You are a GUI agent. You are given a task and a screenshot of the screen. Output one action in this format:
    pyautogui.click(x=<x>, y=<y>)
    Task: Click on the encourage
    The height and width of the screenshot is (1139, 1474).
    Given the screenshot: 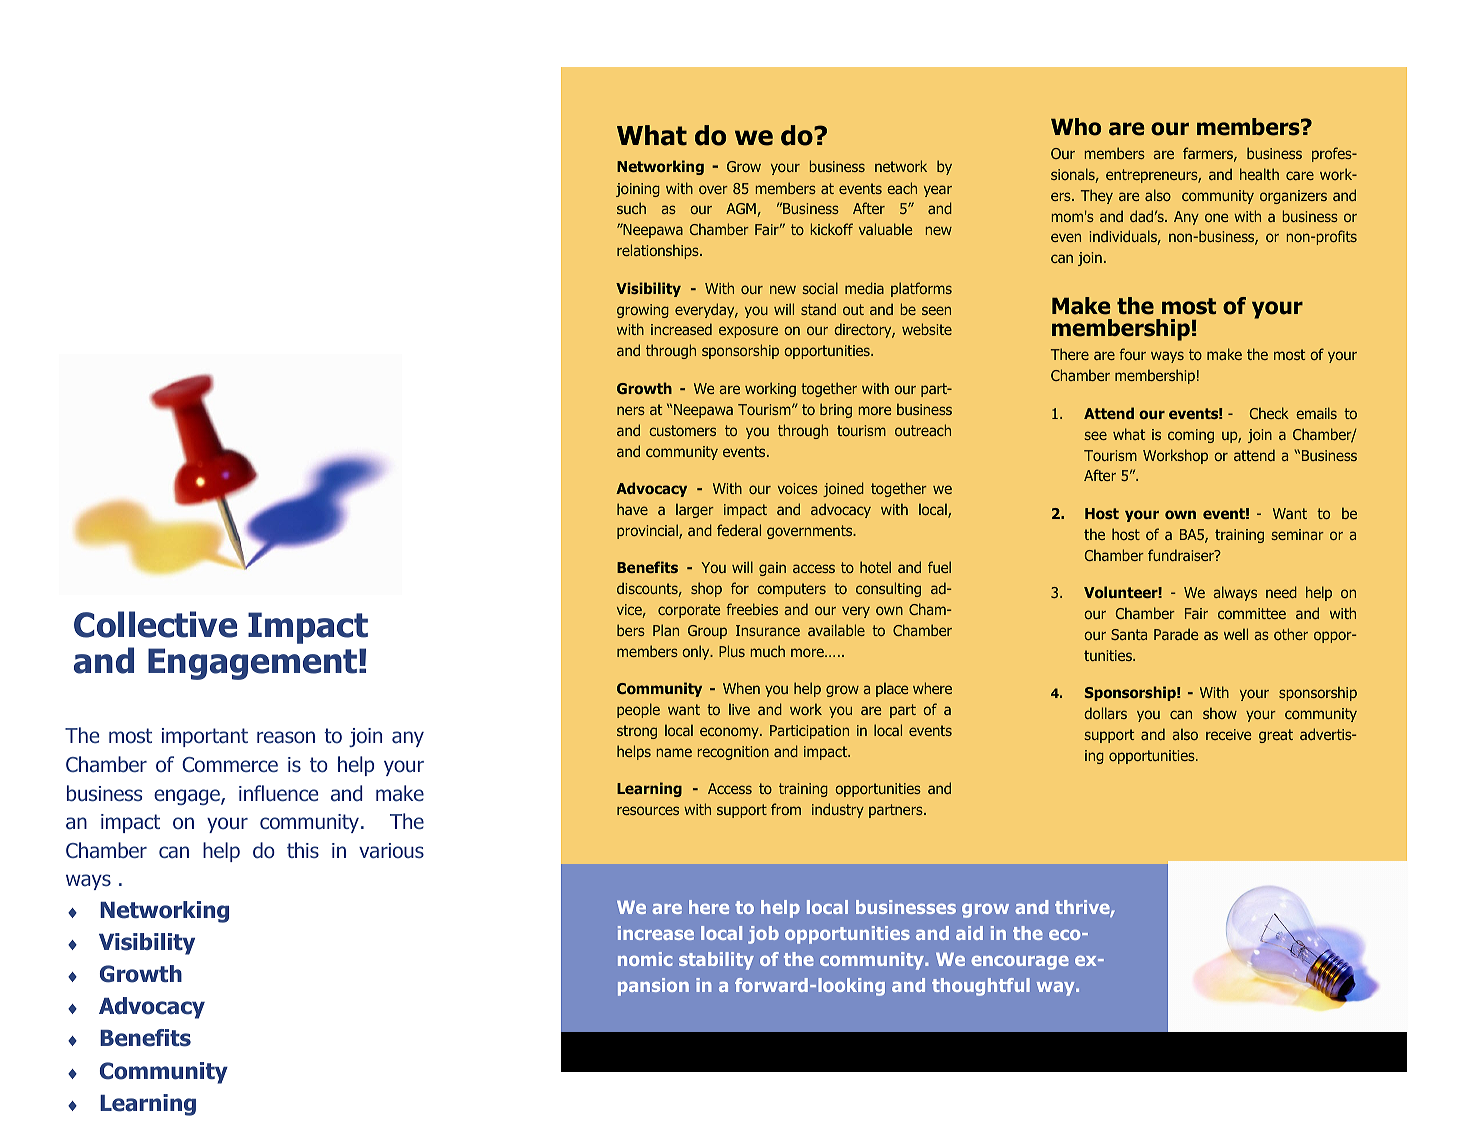 What is the action you would take?
    pyautogui.click(x=1020, y=963)
